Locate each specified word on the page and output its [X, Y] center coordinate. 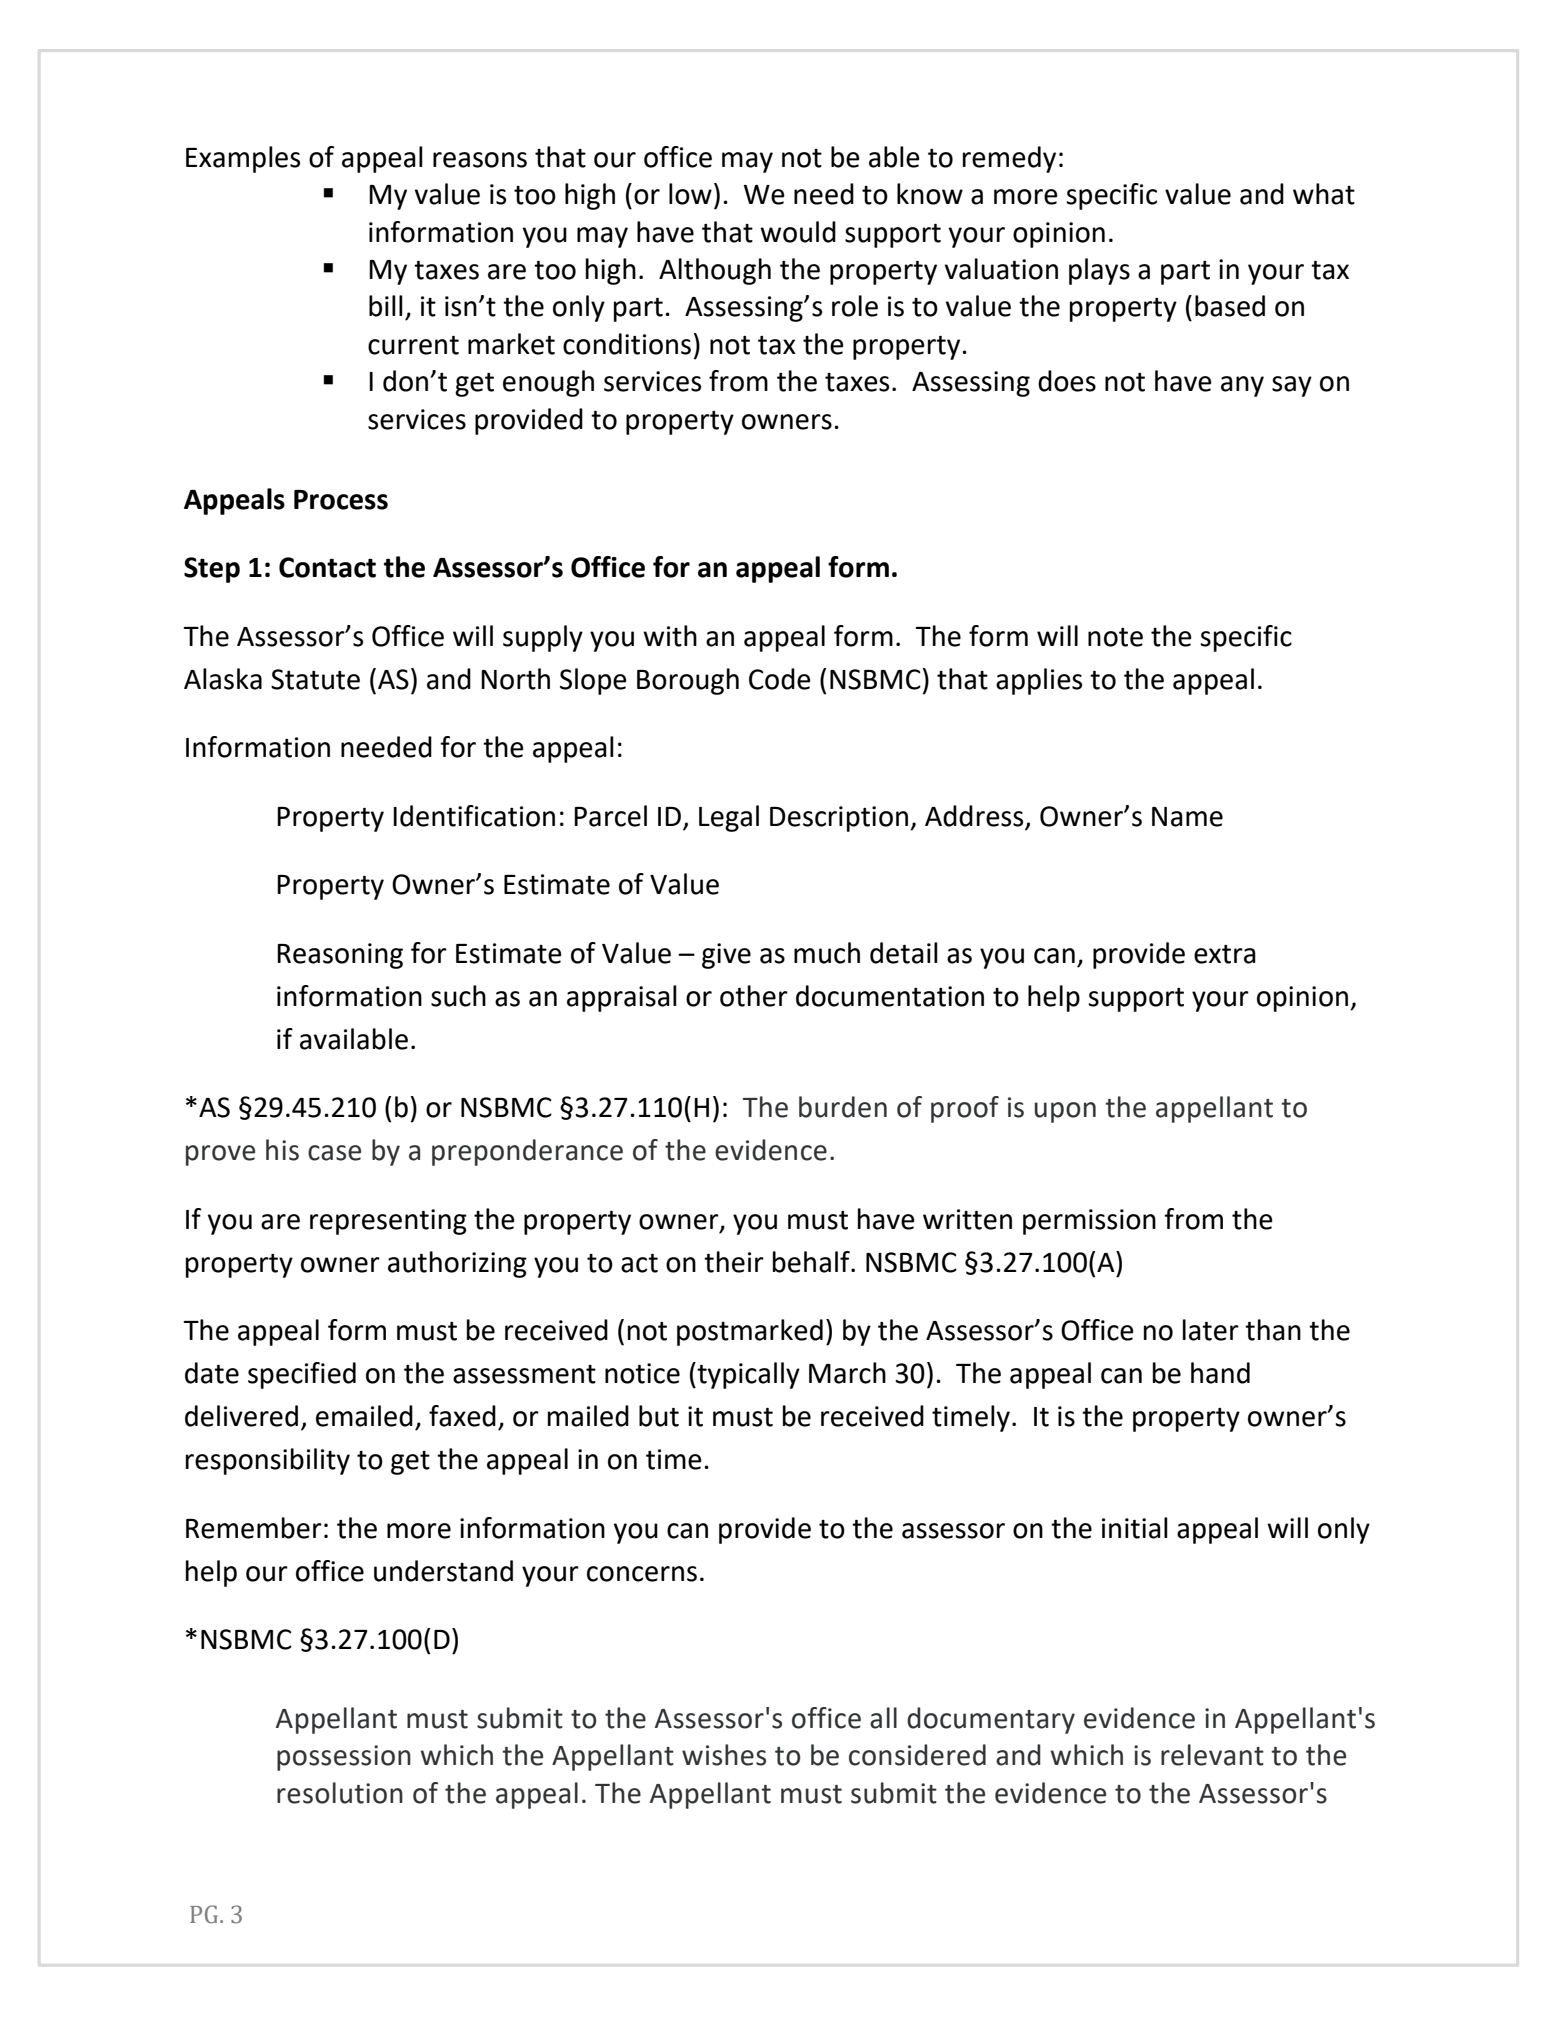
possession [344, 1758]
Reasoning [340, 956]
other [754, 996]
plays [1099, 271]
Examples [243, 159]
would [798, 232]
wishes [724, 1755]
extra [1225, 954]
